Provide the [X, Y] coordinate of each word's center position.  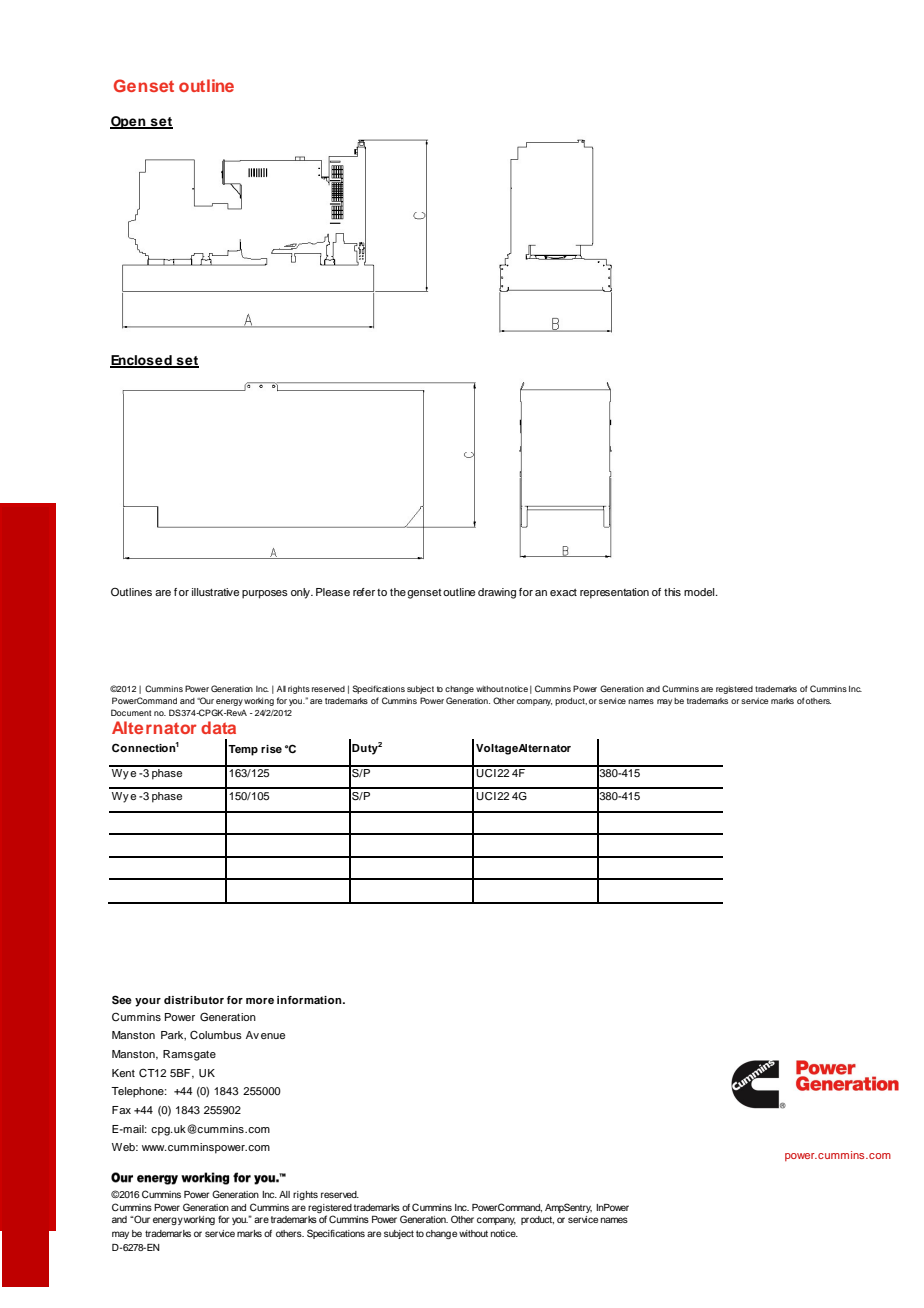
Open [129, 122]
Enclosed [142, 361]
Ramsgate [189, 1055]
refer [364, 592]
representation [614, 593]
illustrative [215, 592]
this [672, 592]
